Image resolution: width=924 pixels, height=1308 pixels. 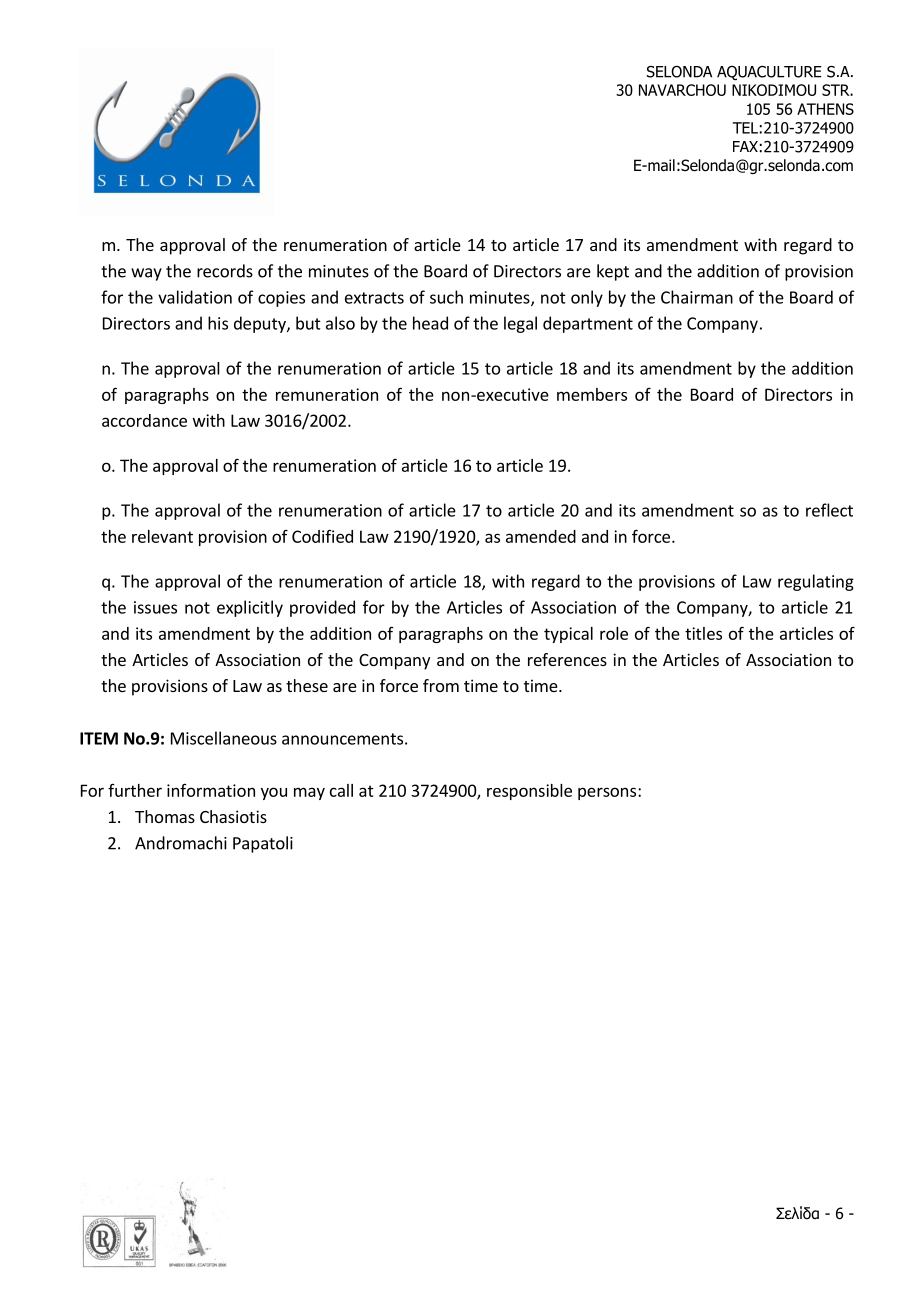 I want to click on ATHENS, so click(x=825, y=109).
